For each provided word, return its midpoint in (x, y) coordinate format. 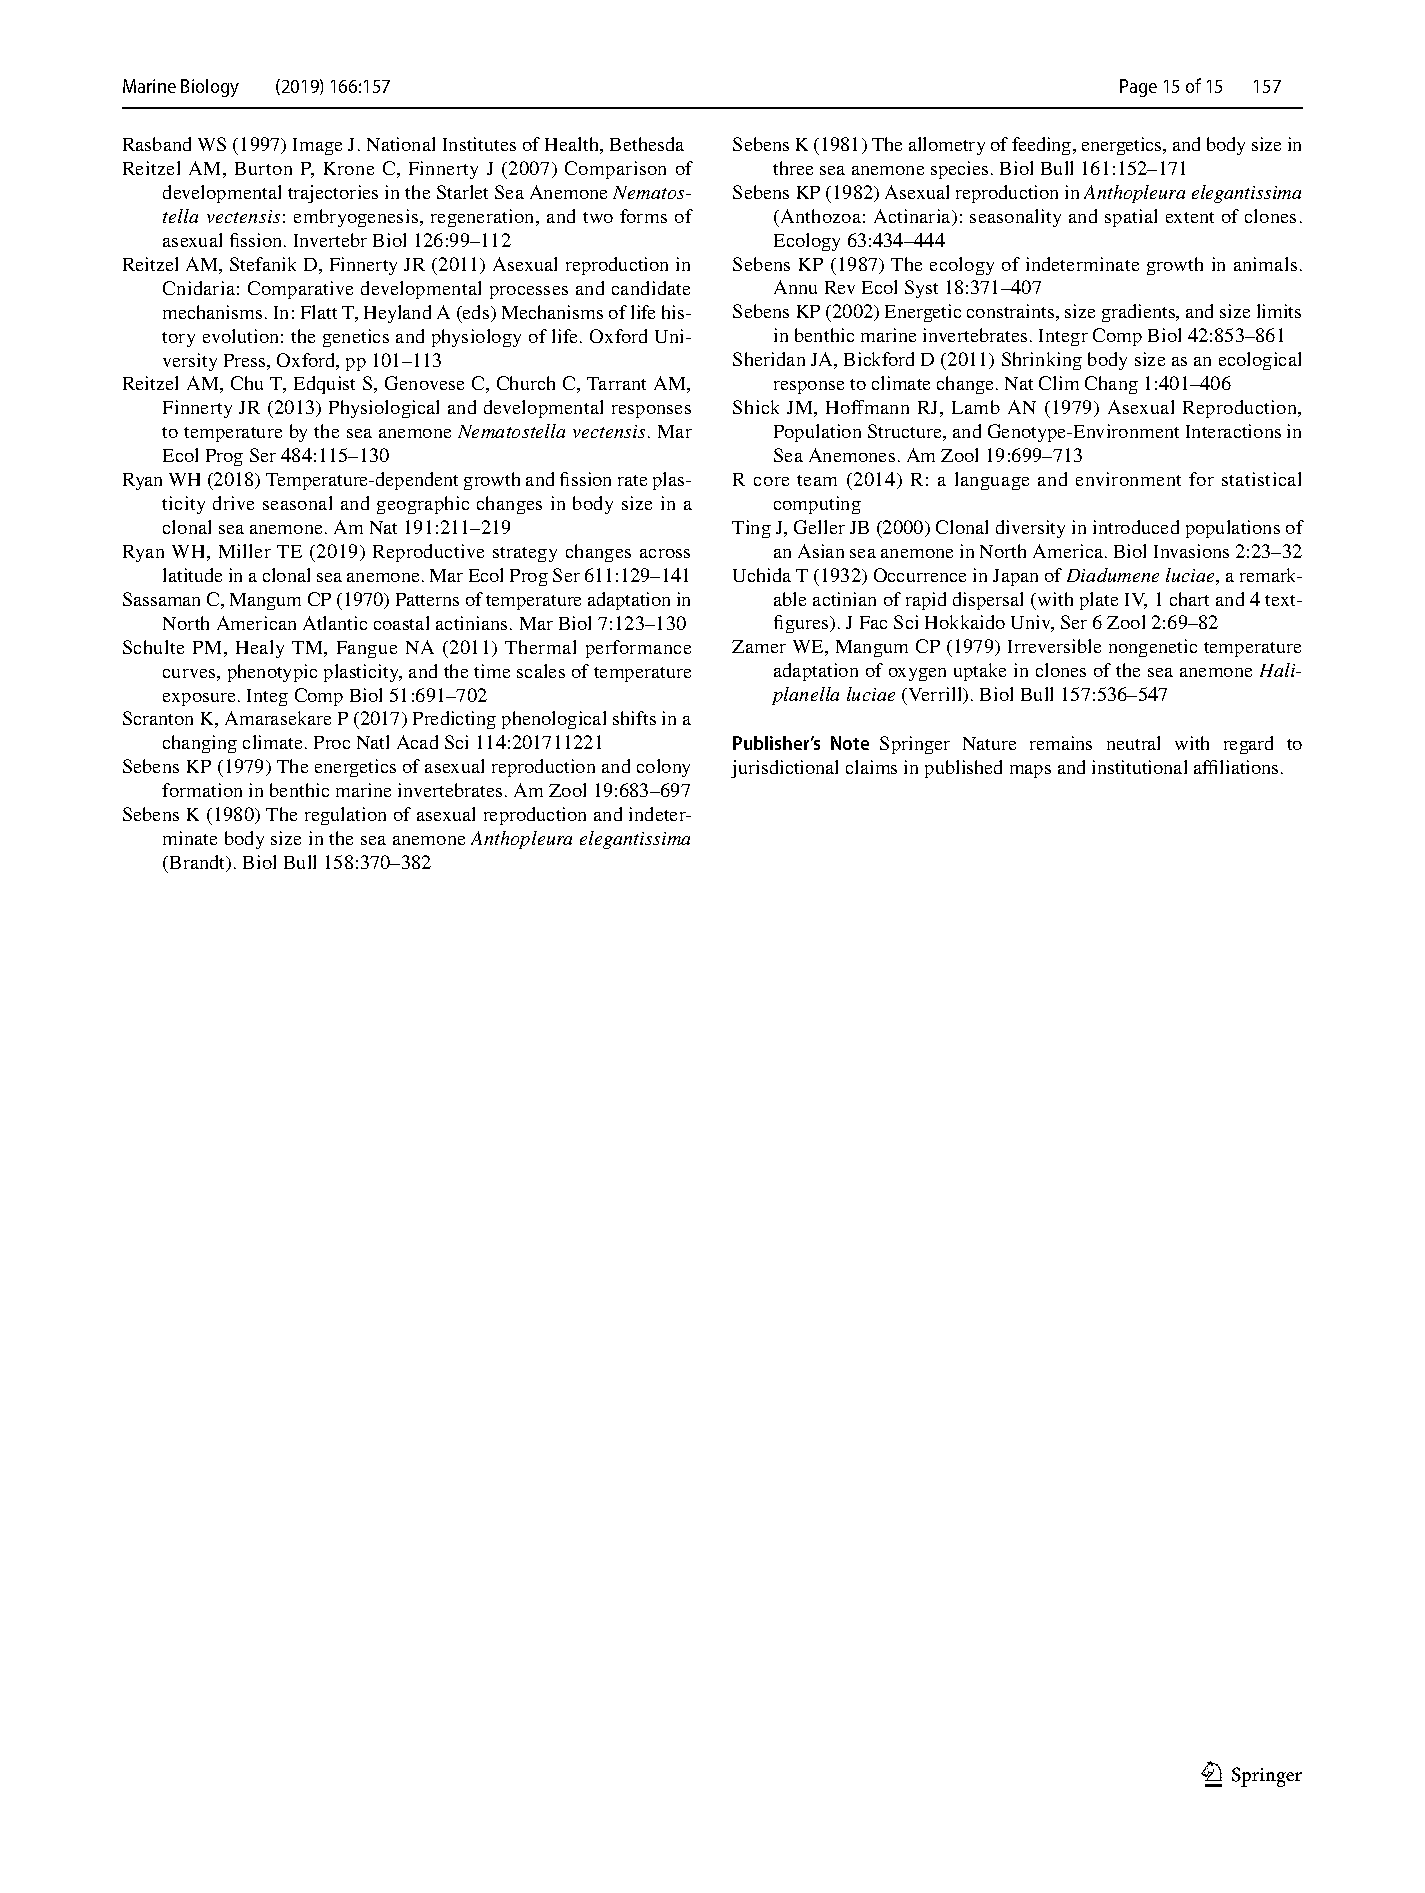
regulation (345, 816)
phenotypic (272, 673)
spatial (1131, 218)
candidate (651, 288)
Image (317, 146)
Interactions (1233, 431)
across (665, 553)
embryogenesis (357, 218)
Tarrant (616, 383)
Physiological (384, 409)
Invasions (1191, 551)
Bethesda (647, 144)
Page (1138, 88)
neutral (1133, 743)
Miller (245, 551)
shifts (634, 718)
